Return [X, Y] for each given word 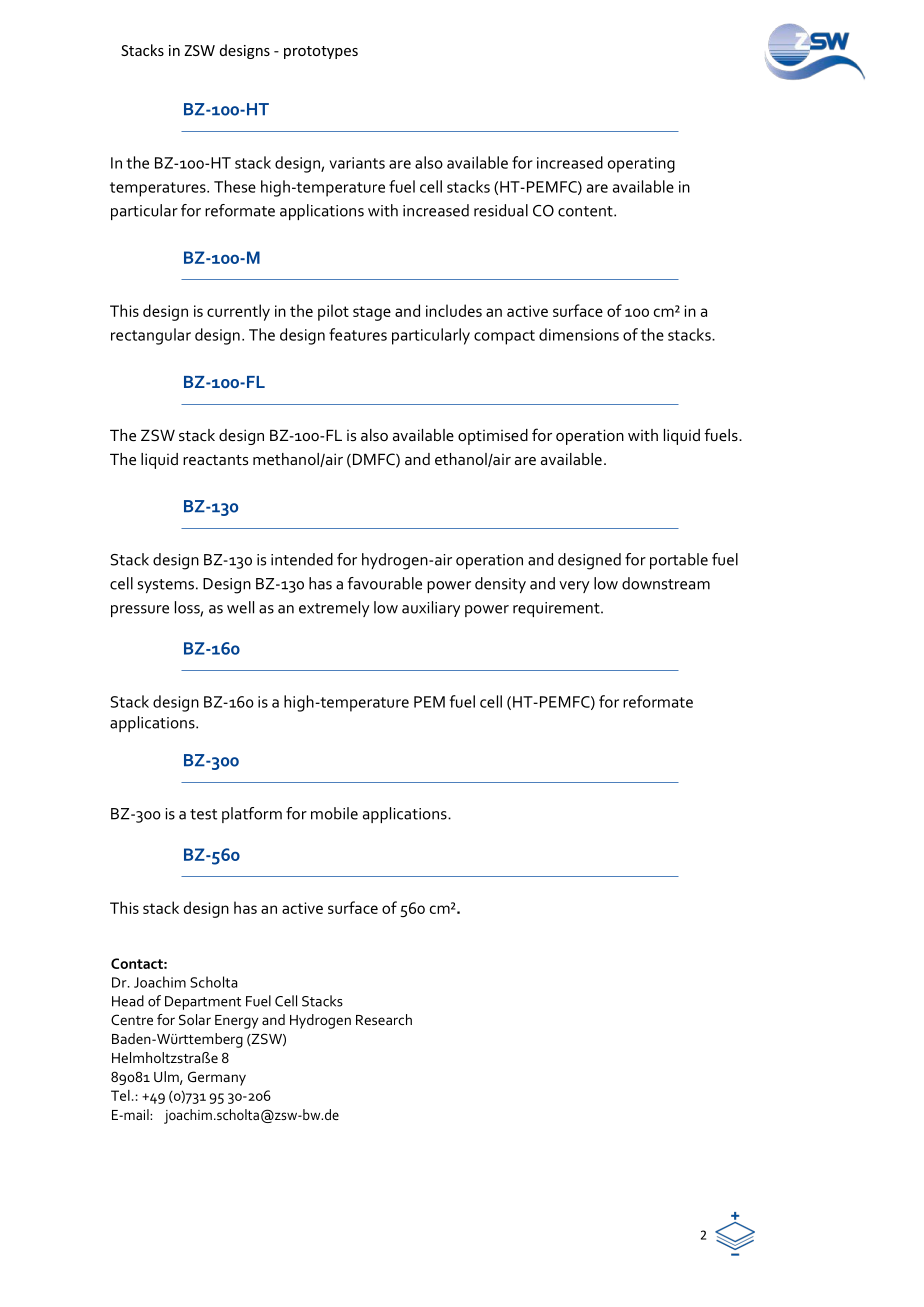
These [235, 186]
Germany [217, 1078]
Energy [236, 1022]
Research [384, 1019]
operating [641, 165]
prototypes [321, 52]
